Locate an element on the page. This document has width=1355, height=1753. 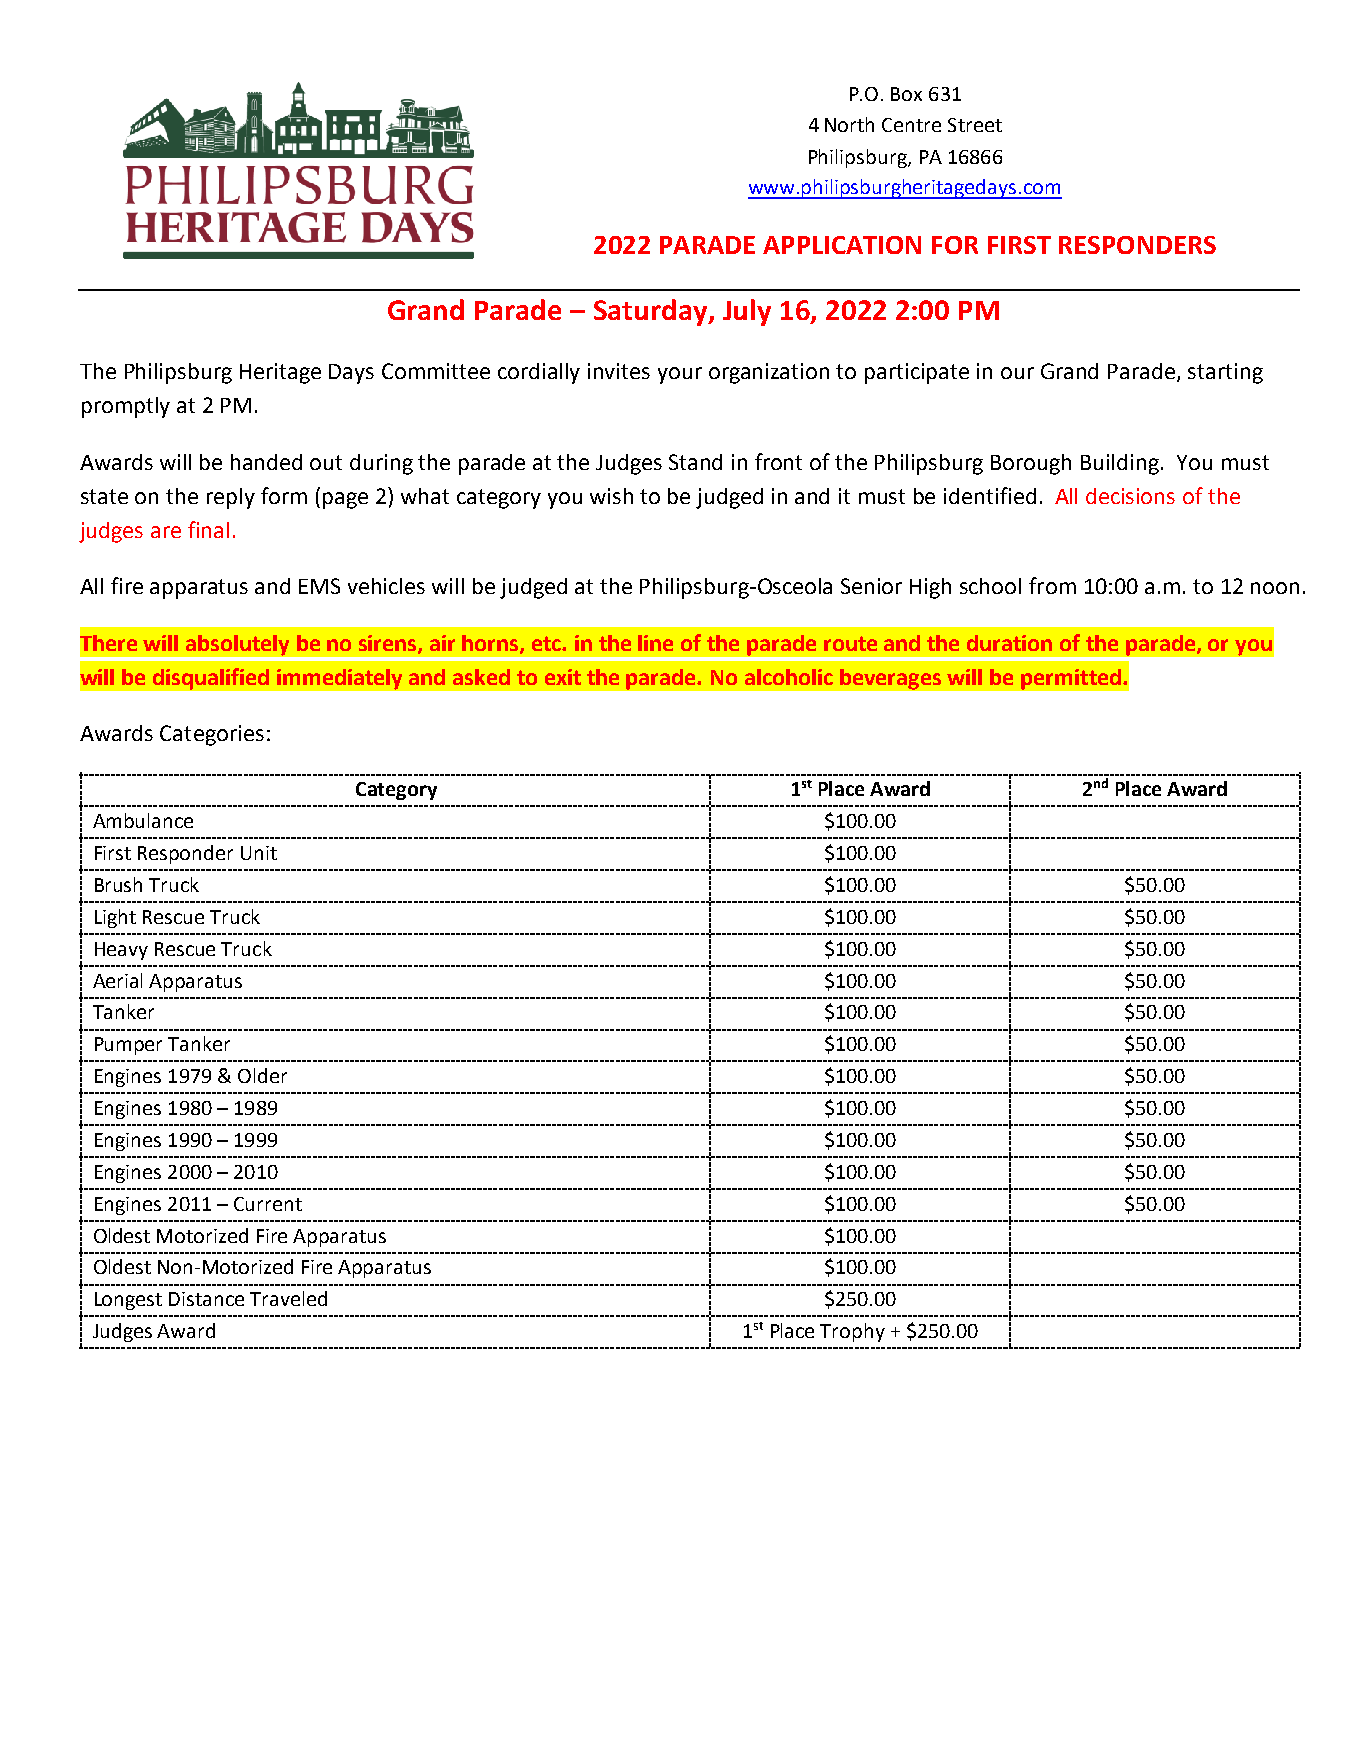
Committee is located at coordinates (436, 371).
